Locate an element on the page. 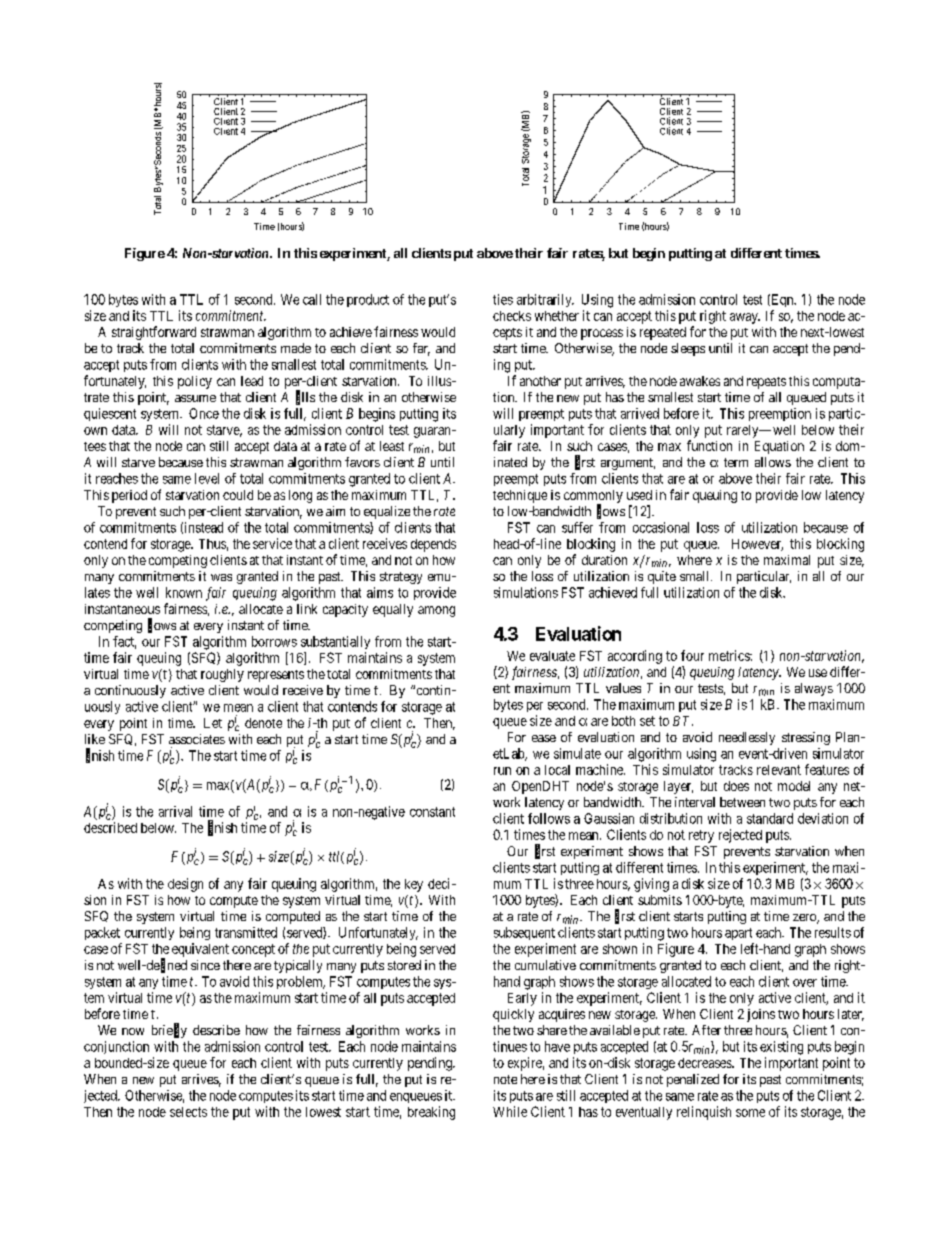  needlessly is located at coordinates (747, 738).
